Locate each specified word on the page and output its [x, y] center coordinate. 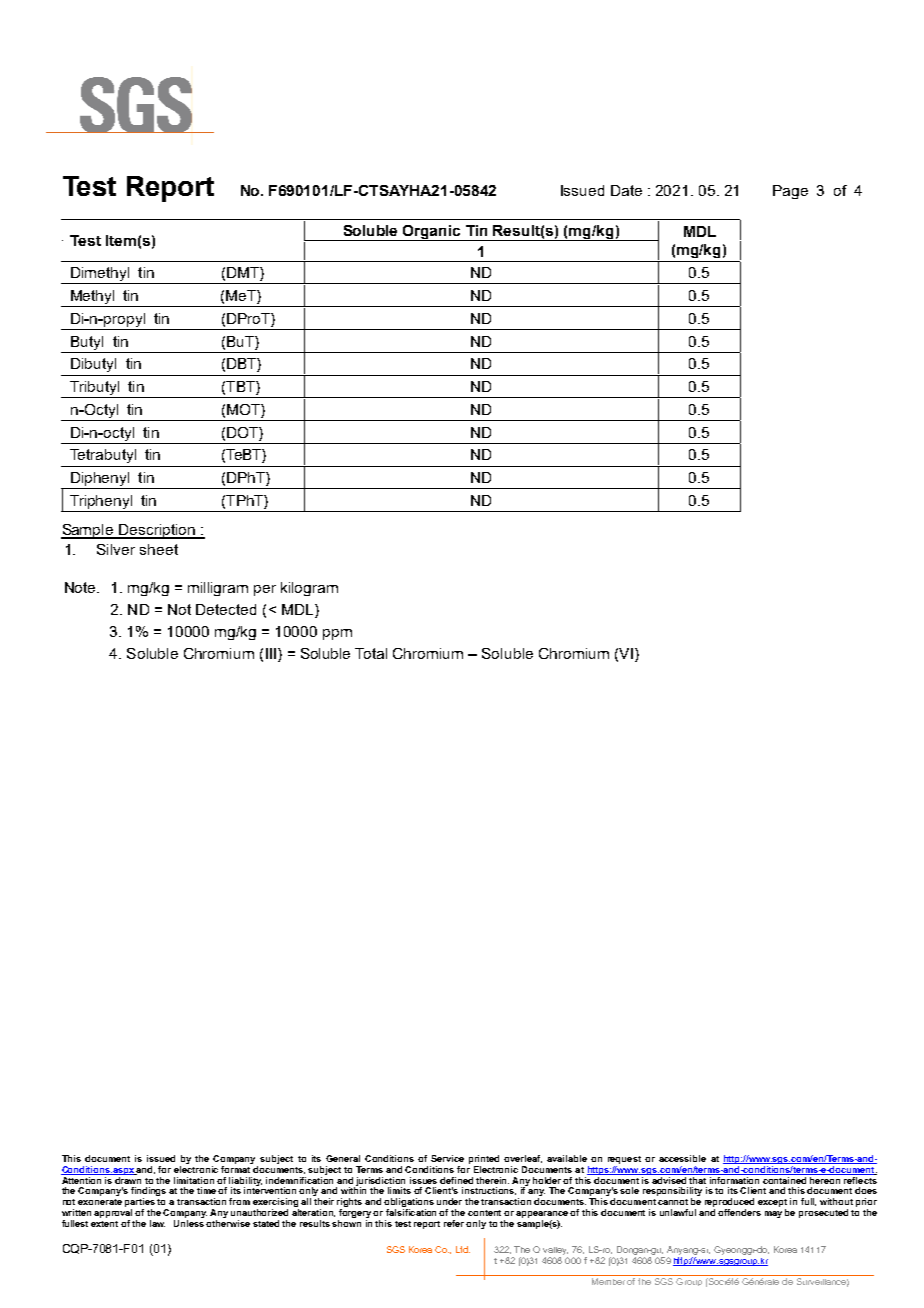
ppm [337, 634]
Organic [432, 233]
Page [790, 192]
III [272, 655]
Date [626, 190]
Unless [190, 1222]
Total [371, 653]
